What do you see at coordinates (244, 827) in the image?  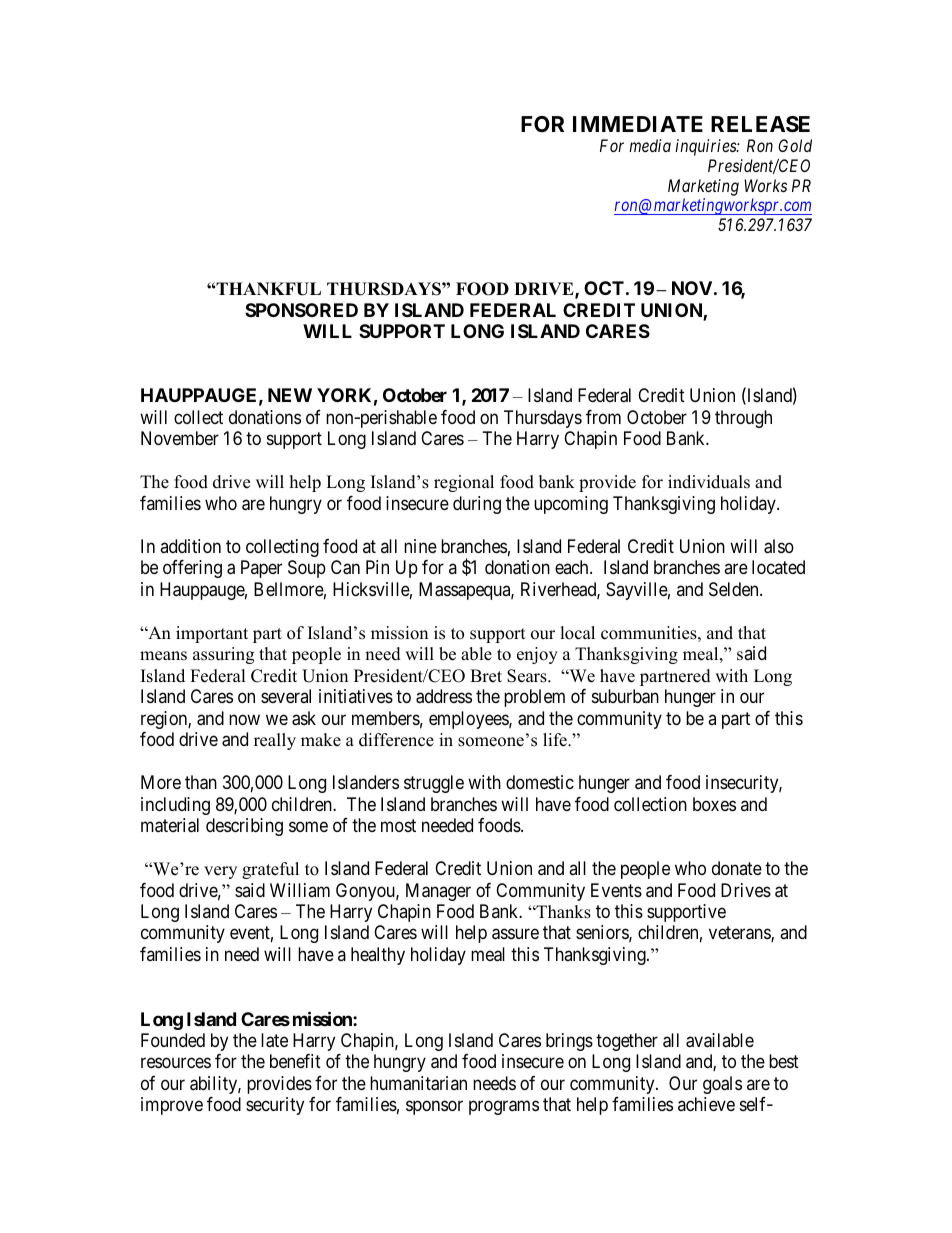 I see `describing` at bounding box center [244, 827].
